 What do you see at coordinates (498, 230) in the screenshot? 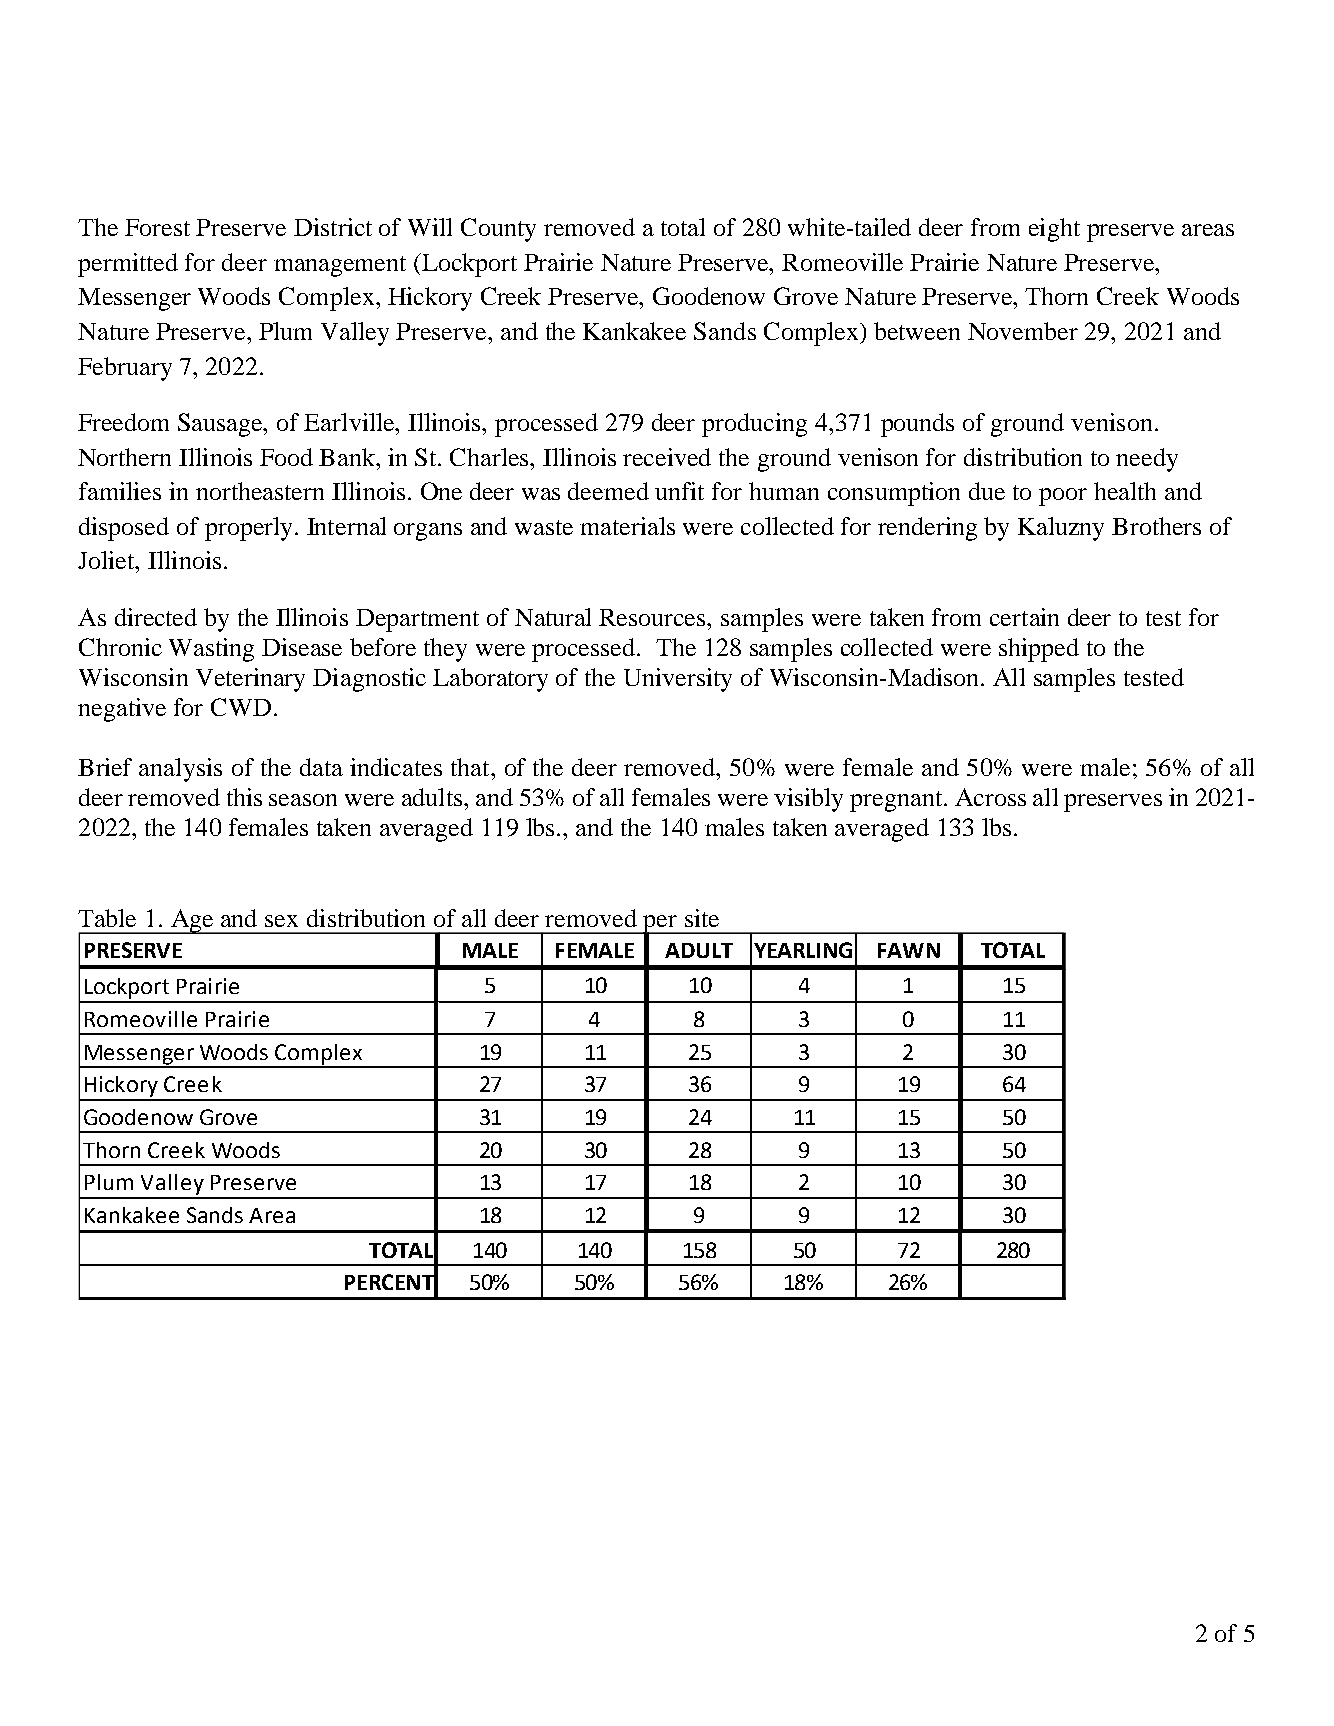
I see `County` at bounding box center [498, 230].
